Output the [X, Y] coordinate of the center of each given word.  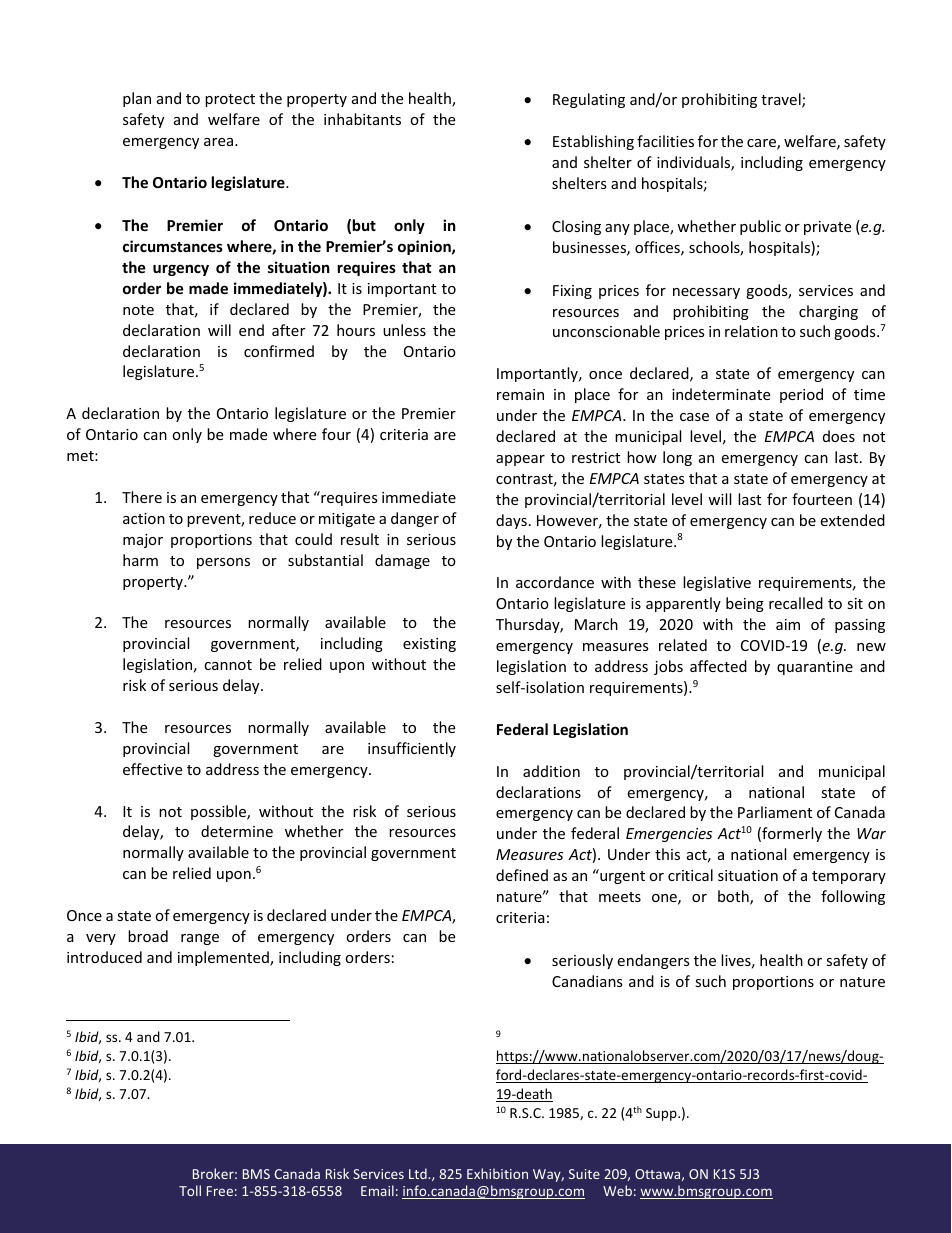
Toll [190, 1190]
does [839, 436]
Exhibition [497, 1173]
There [142, 497]
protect [230, 100]
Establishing [593, 142]
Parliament [775, 812]
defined [522, 875]
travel [782, 100]
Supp [662, 1114]
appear [520, 460]
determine [237, 831]
